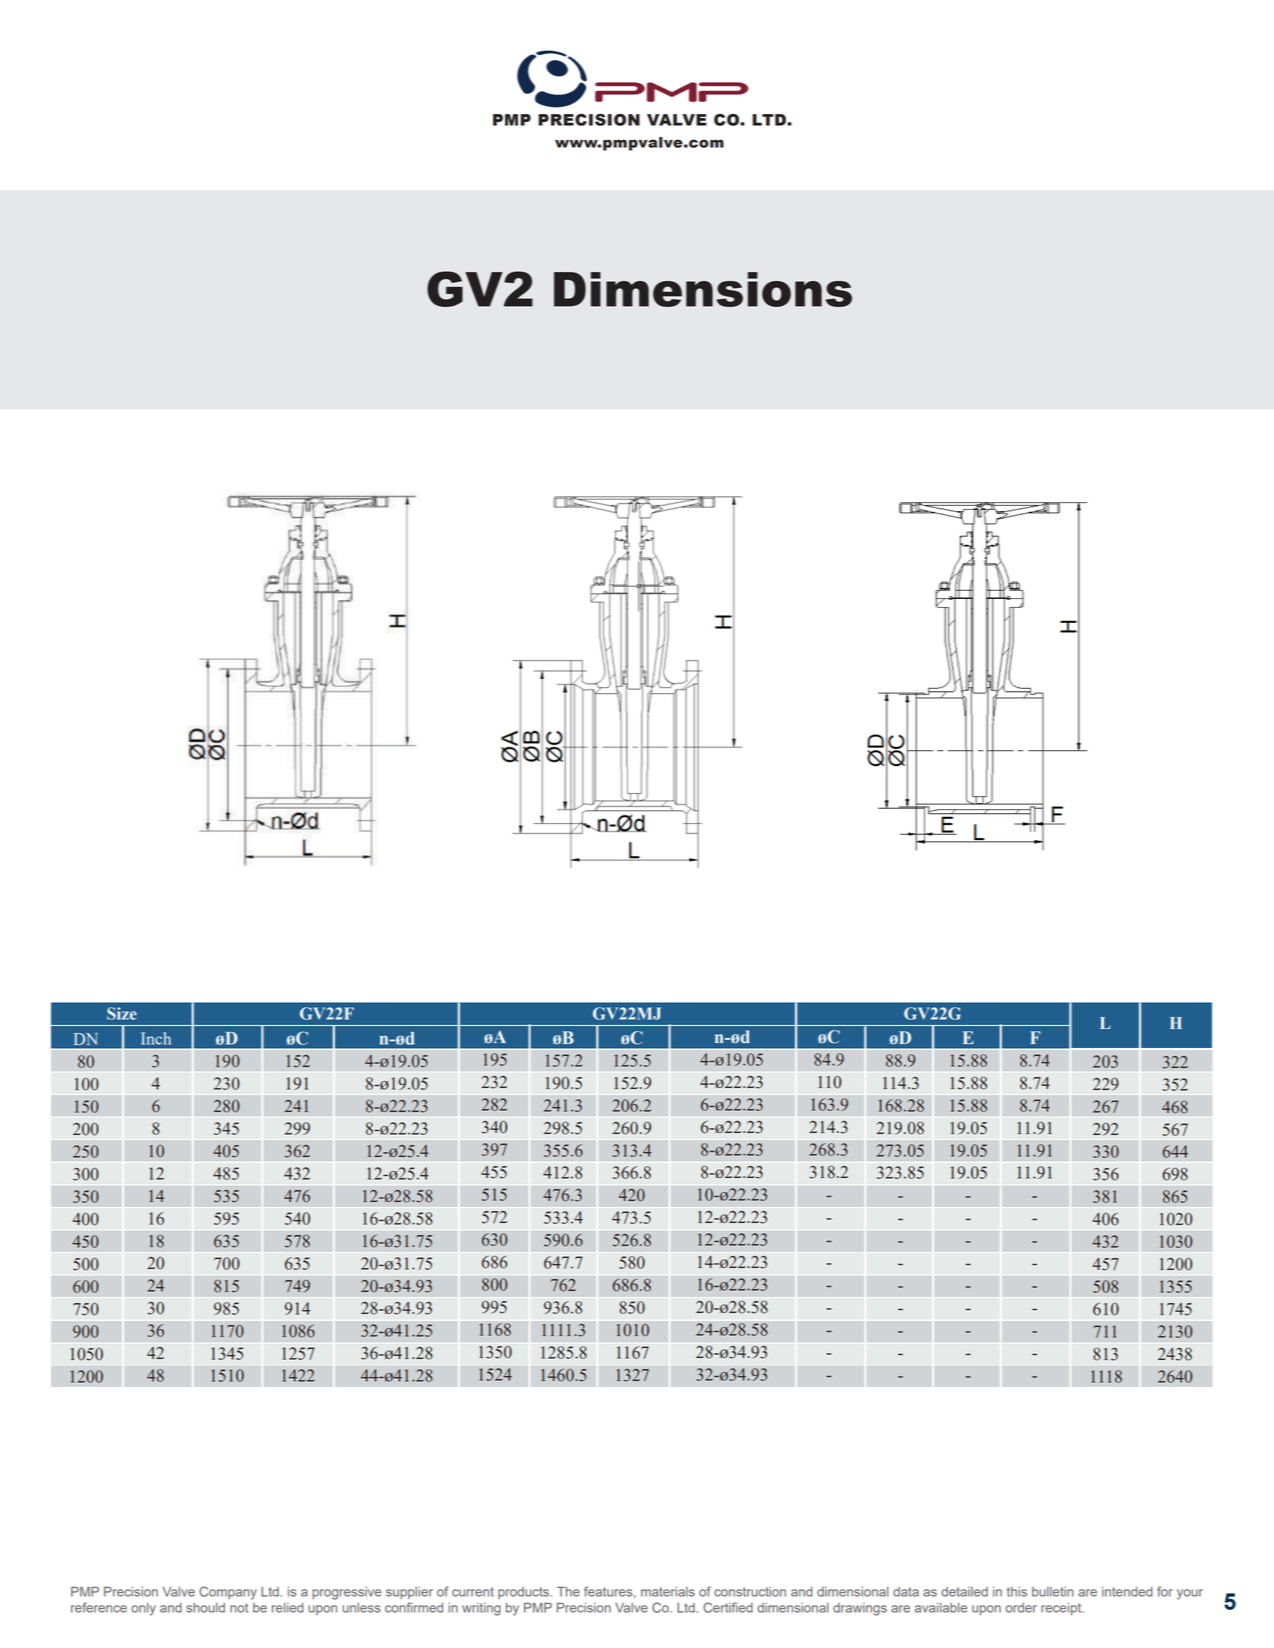  Describe the element at coordinates (156, 1038) in the screenshot. I see `Inch` at that location.
